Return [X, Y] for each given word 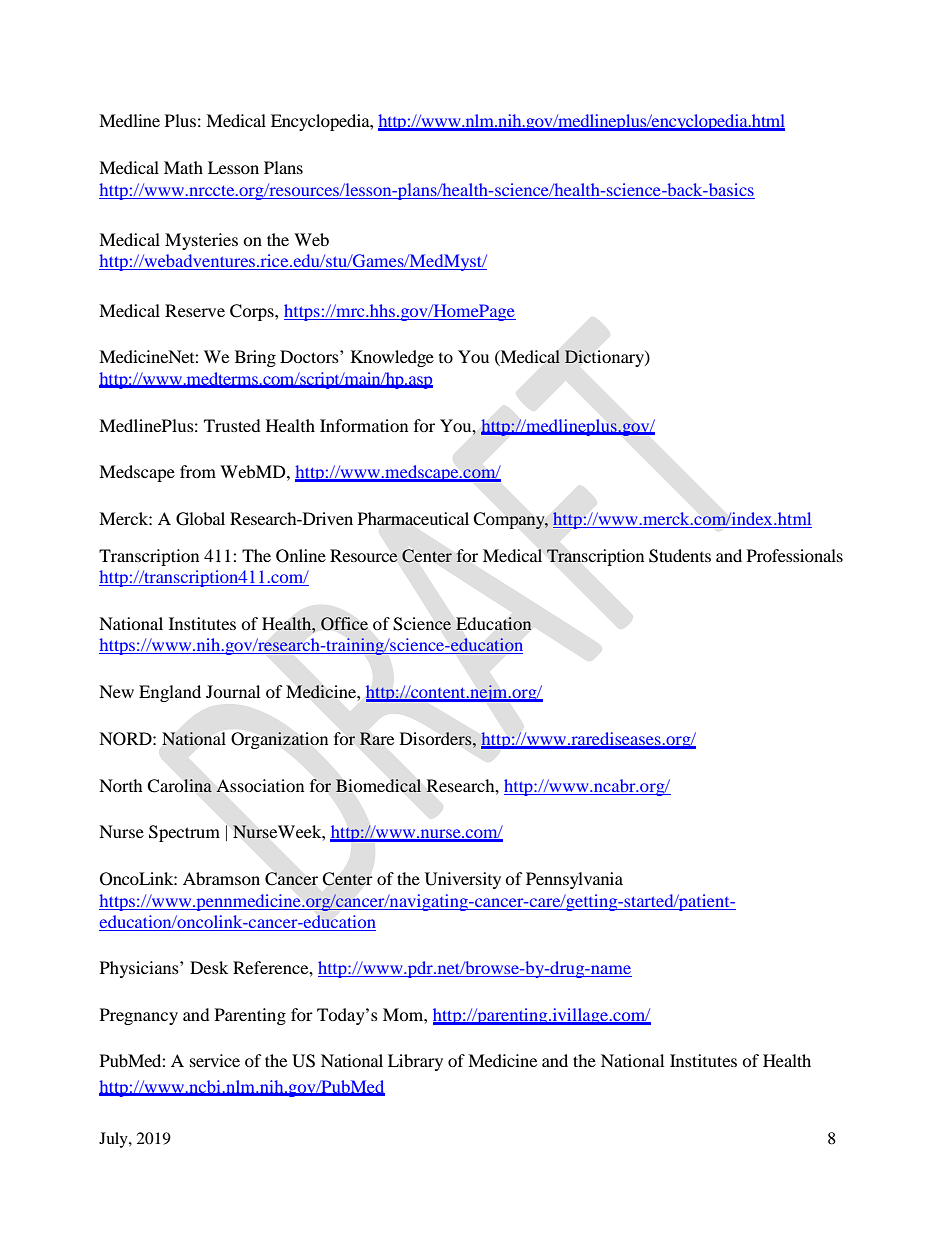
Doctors [310, 356]
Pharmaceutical [413, 519]
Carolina [179, 786]
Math [183, 167]
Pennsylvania [574, 880]
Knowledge [392, 358]
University [463, 880]
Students [680, 556]
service [215, 1060]
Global [200, 519]
